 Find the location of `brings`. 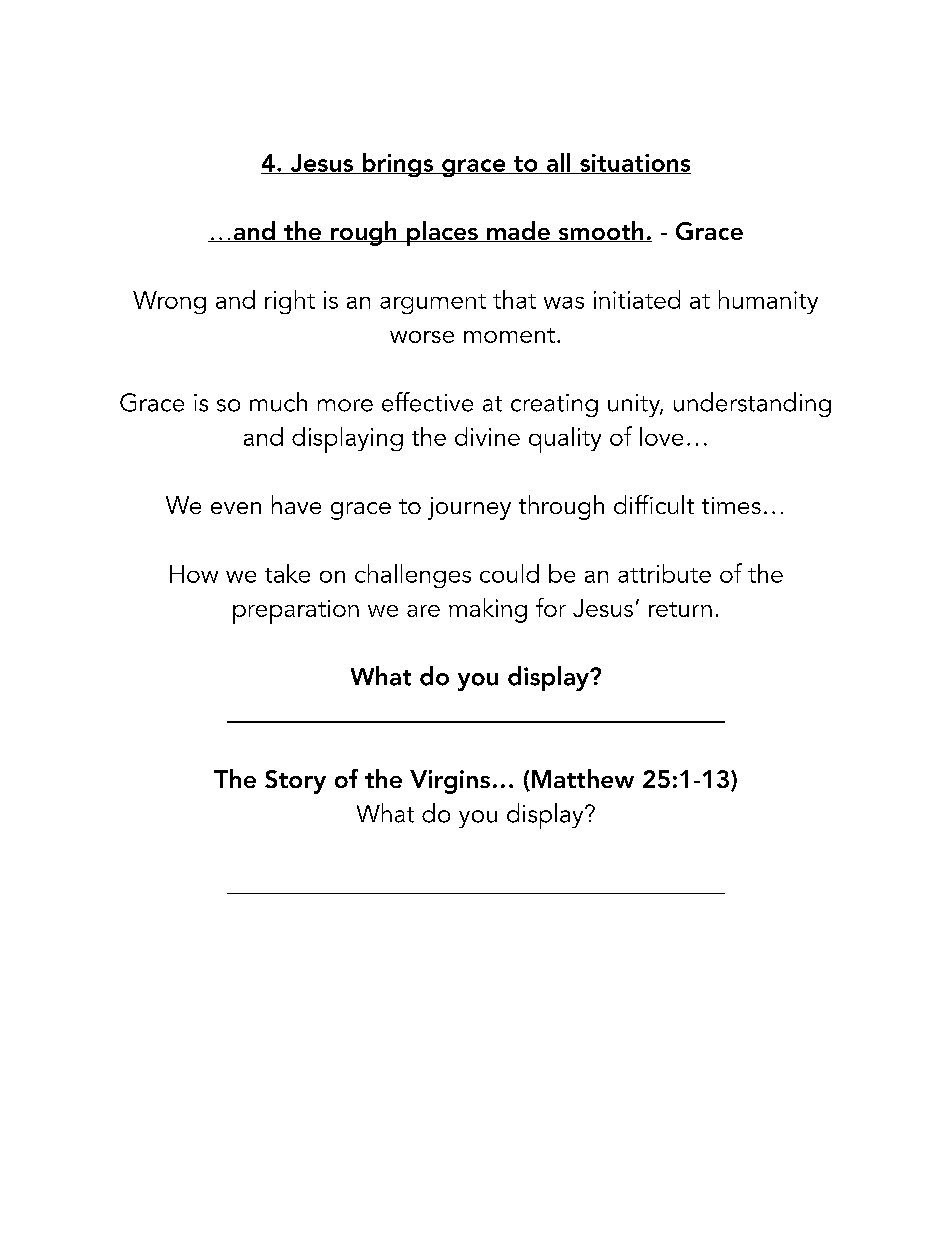

brings is located at coordinates (398, 165).
